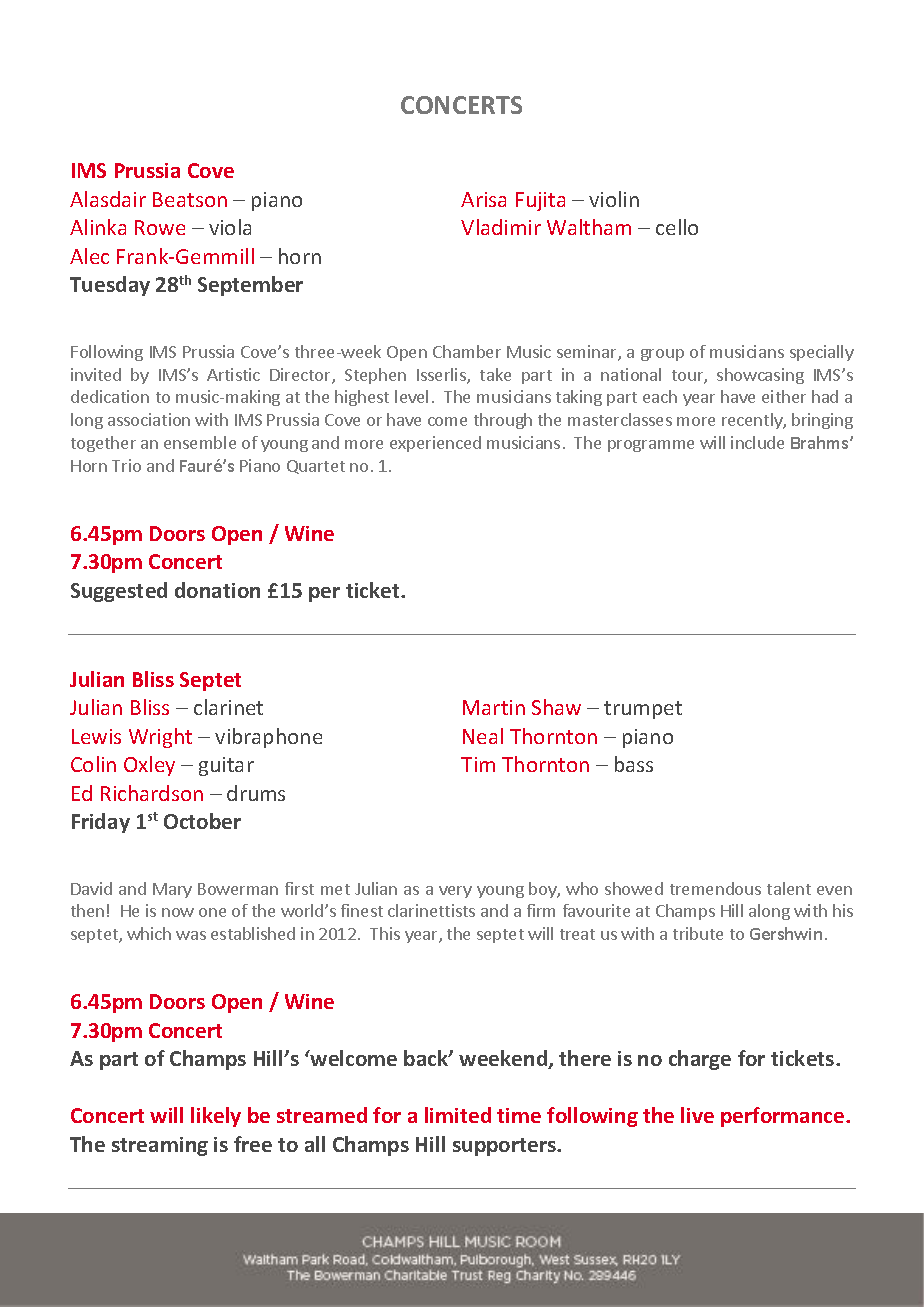 The width and height of the page is (924, 1307). What do you see at coordinates (786, 933) in the page?
I see `Gershwin` at bounding box center [786, 933].
